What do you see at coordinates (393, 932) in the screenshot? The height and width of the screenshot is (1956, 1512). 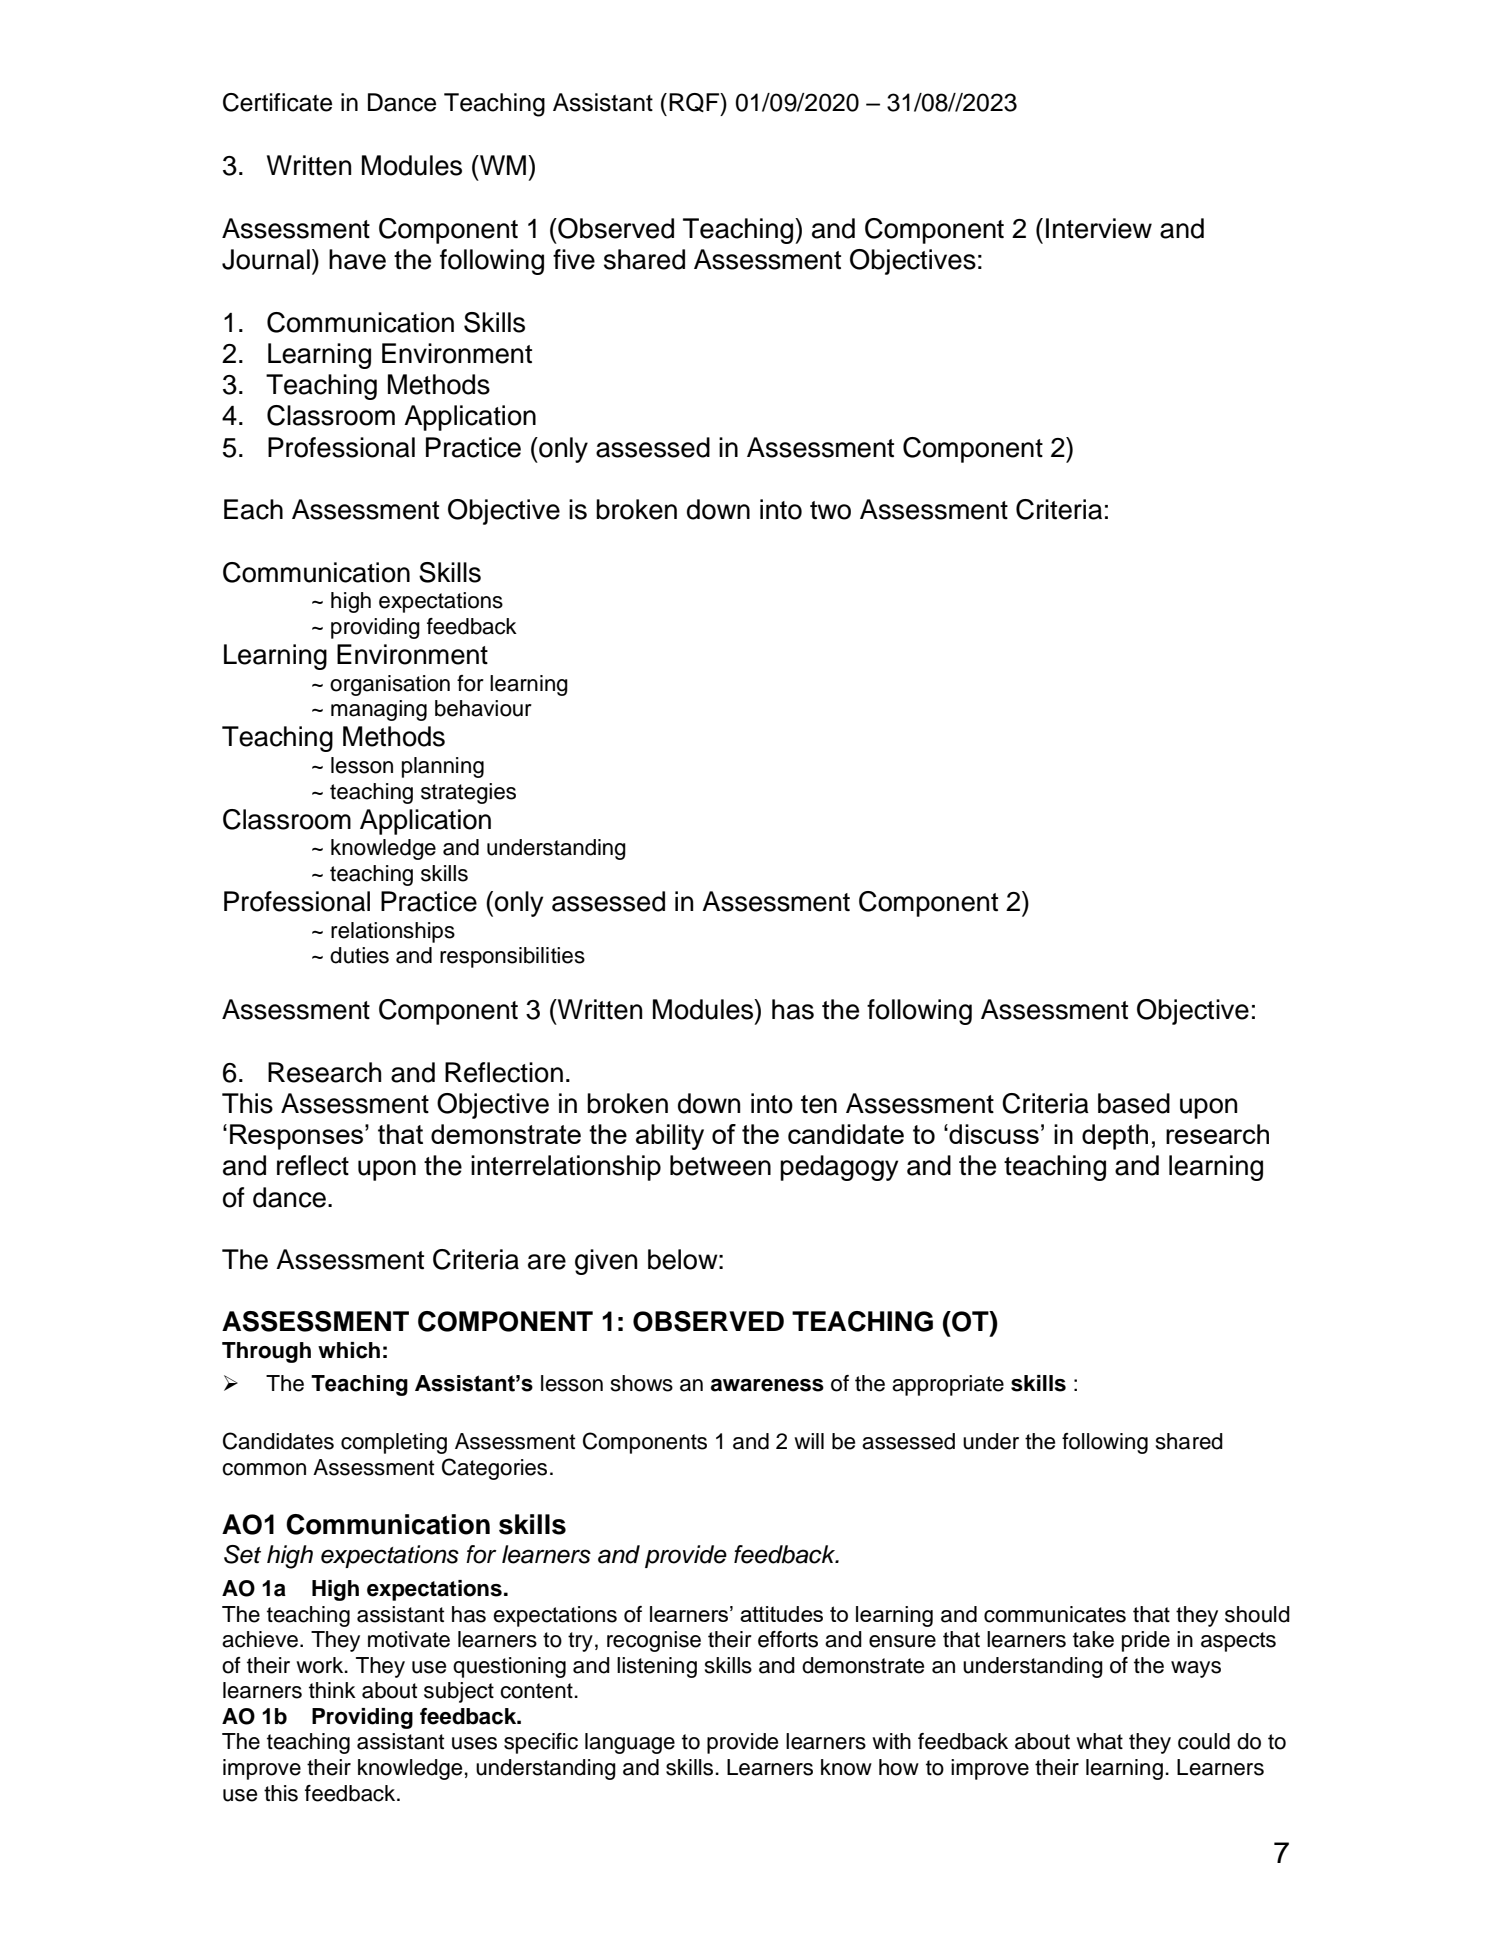 I see `relationships` at bounding box center [393, 932].
